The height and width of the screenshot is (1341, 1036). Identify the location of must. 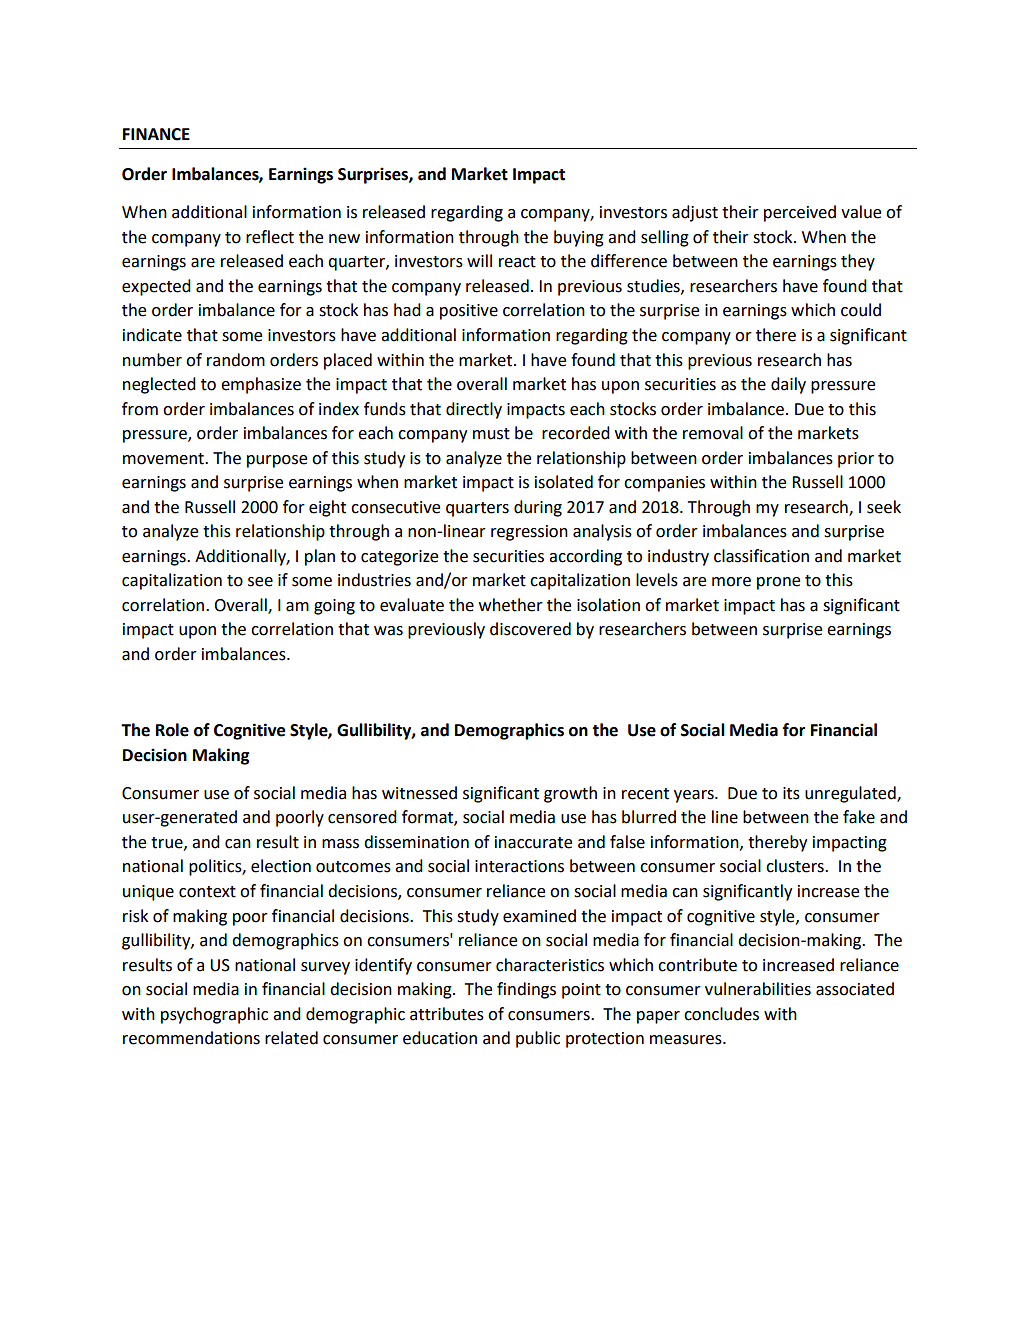
(491, 434).
